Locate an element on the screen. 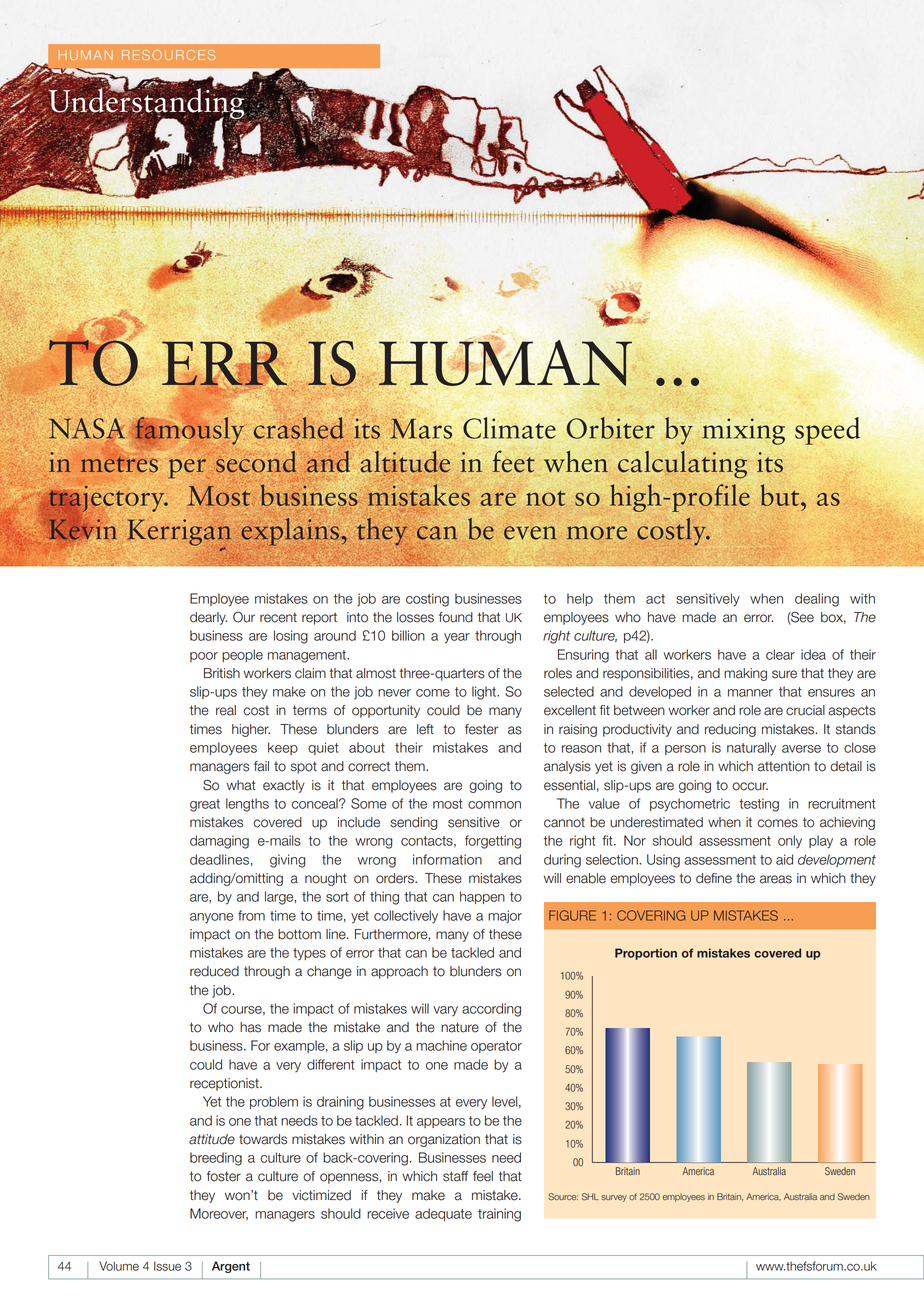  metres is located at coordinates (119, 464).
